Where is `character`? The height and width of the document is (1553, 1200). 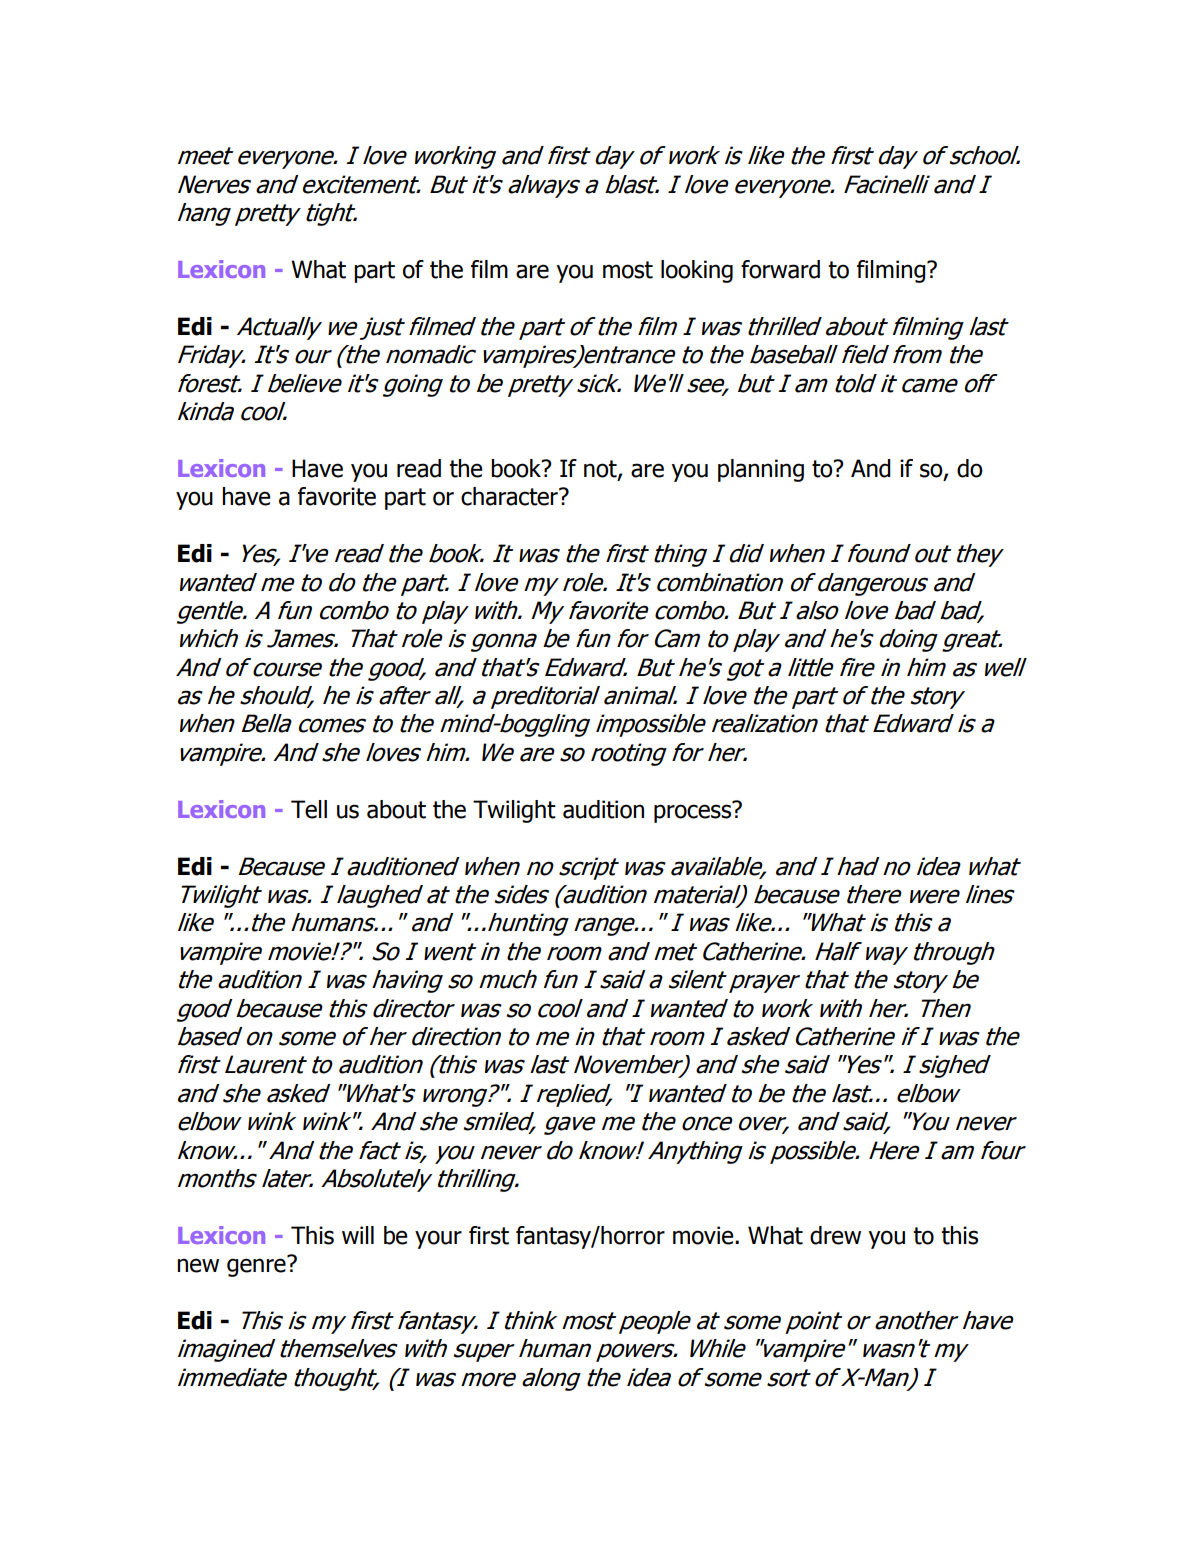 character is located at coordinates (510, 496).
